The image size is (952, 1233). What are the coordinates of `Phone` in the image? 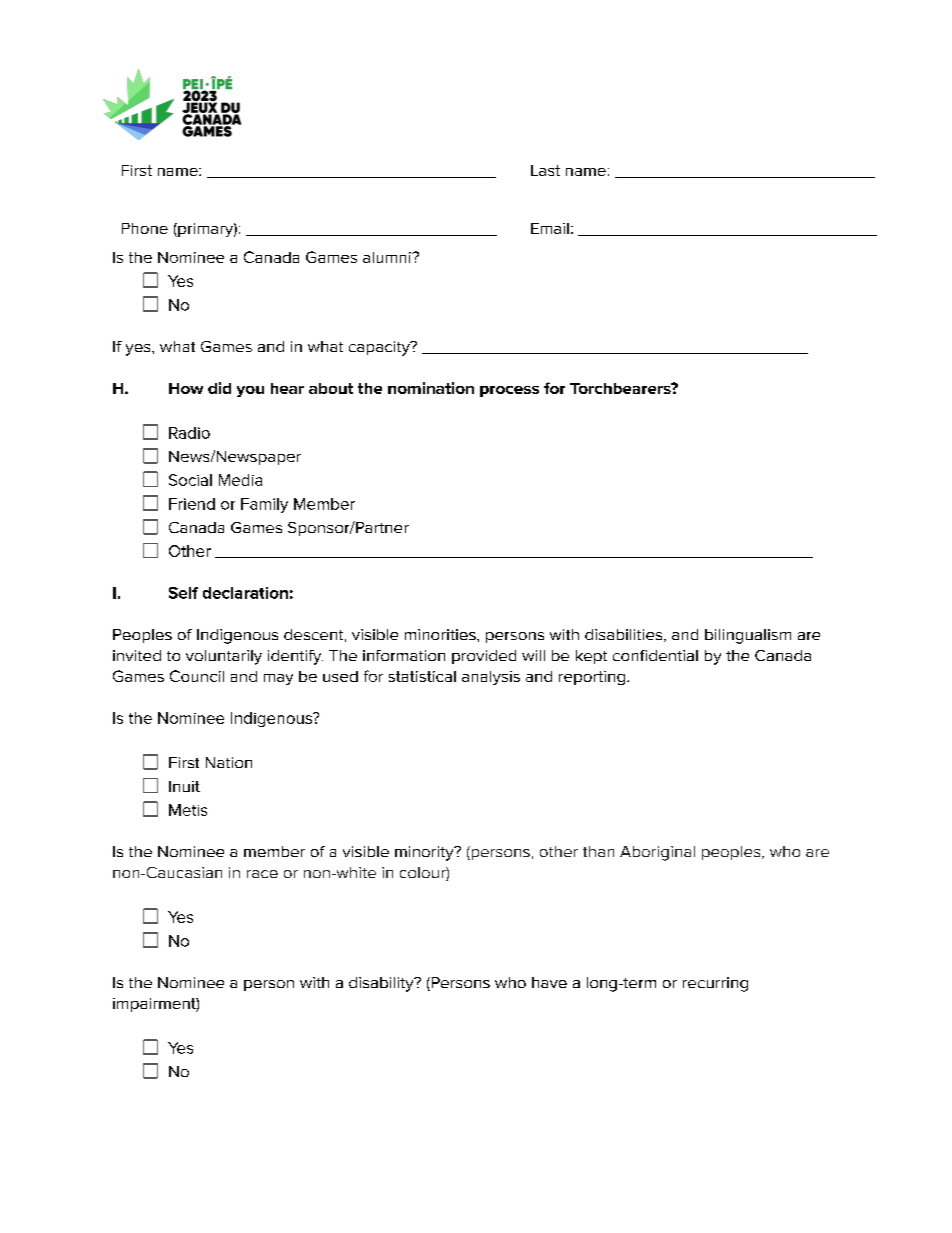 It's located at (145, 228).
